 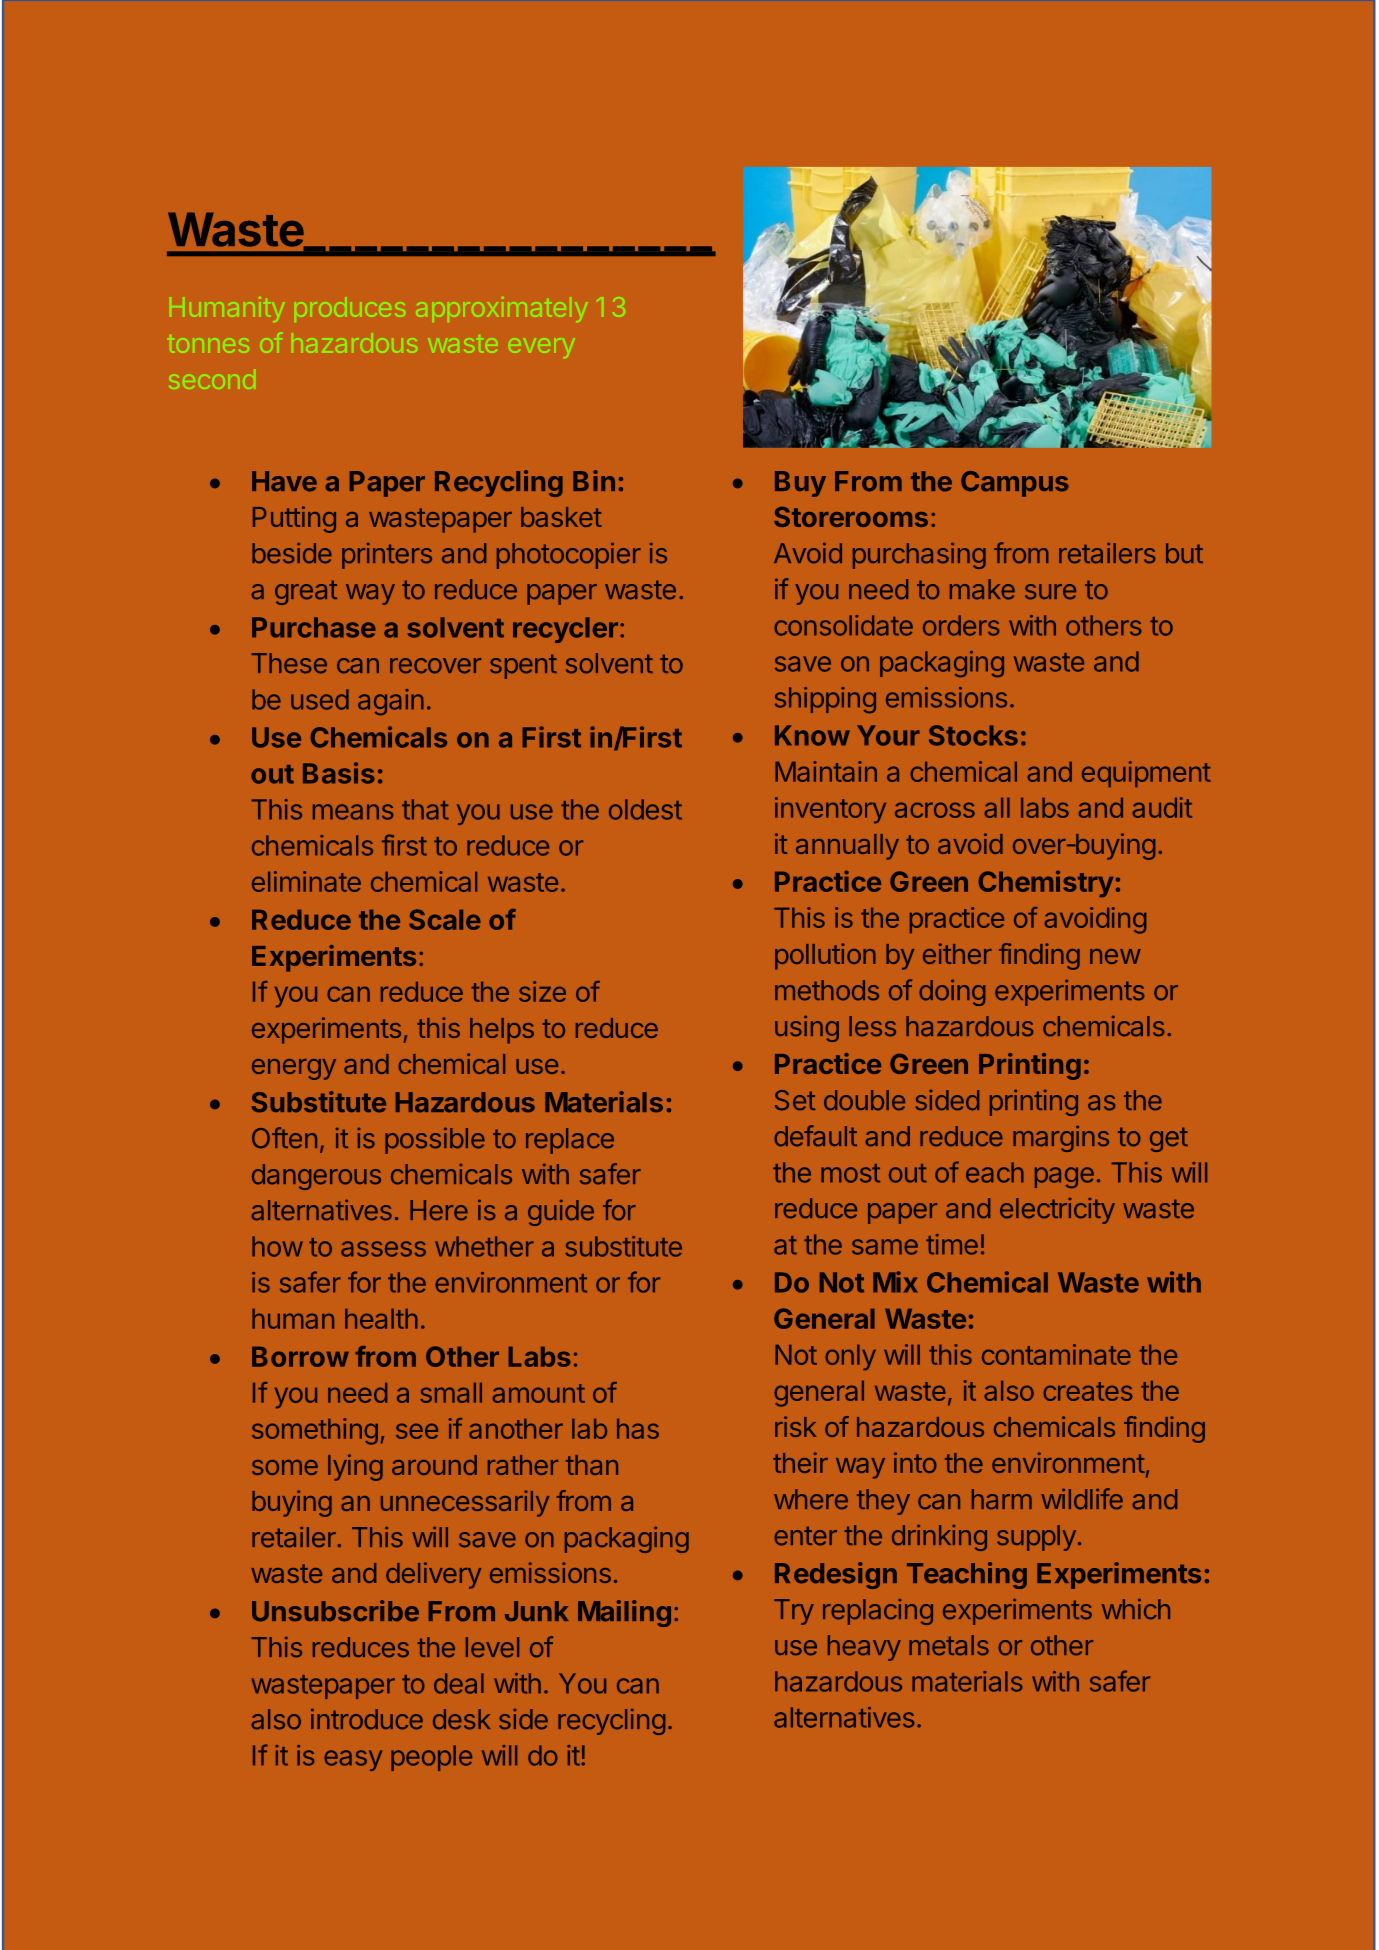 What do you see at coordinates (387, 555) in the page?
I see `printers` at bounding box center [387, 555].
